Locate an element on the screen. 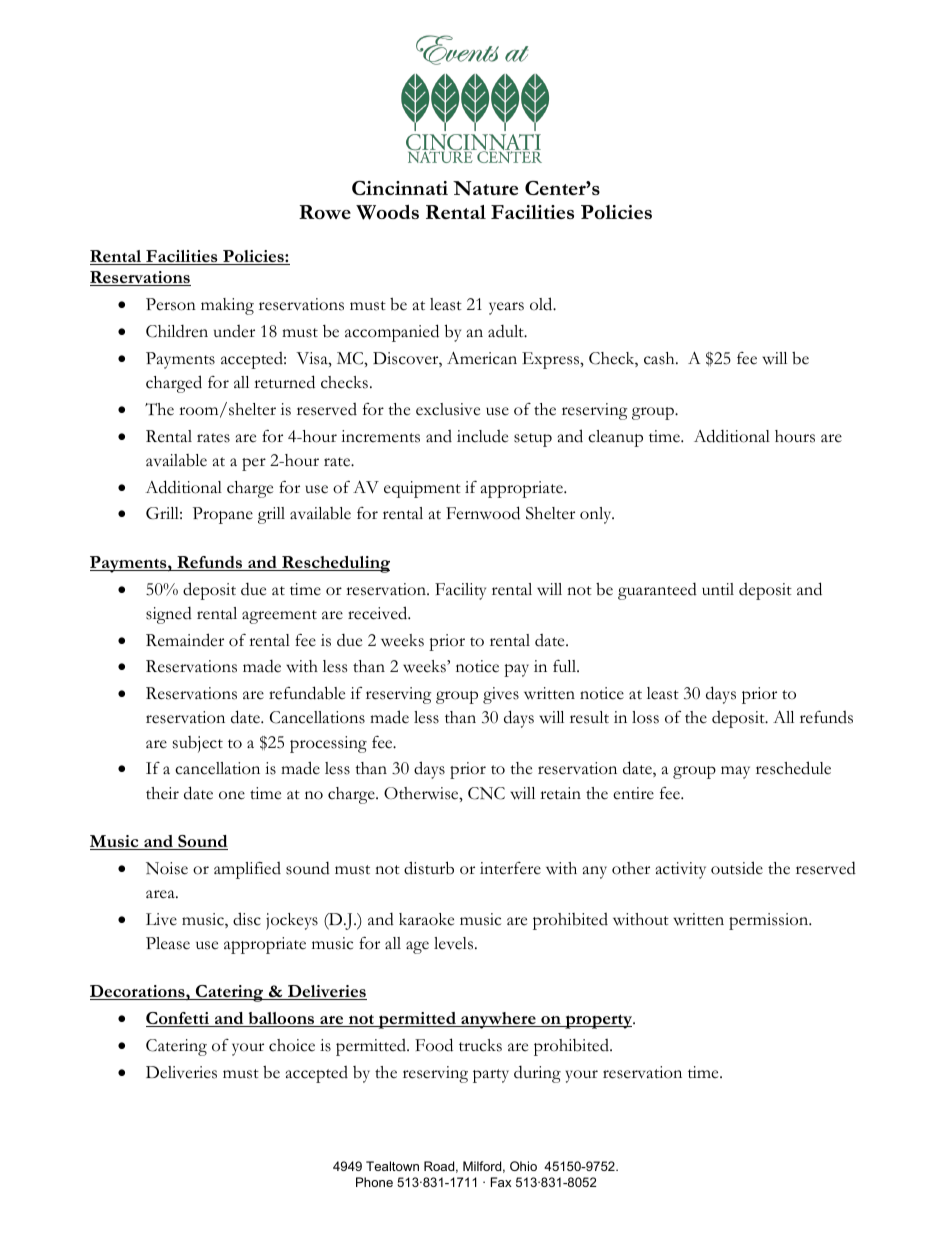 The width and height of the screenshot is (952, 1233). Rowe is located at coordinates (325, 212).
